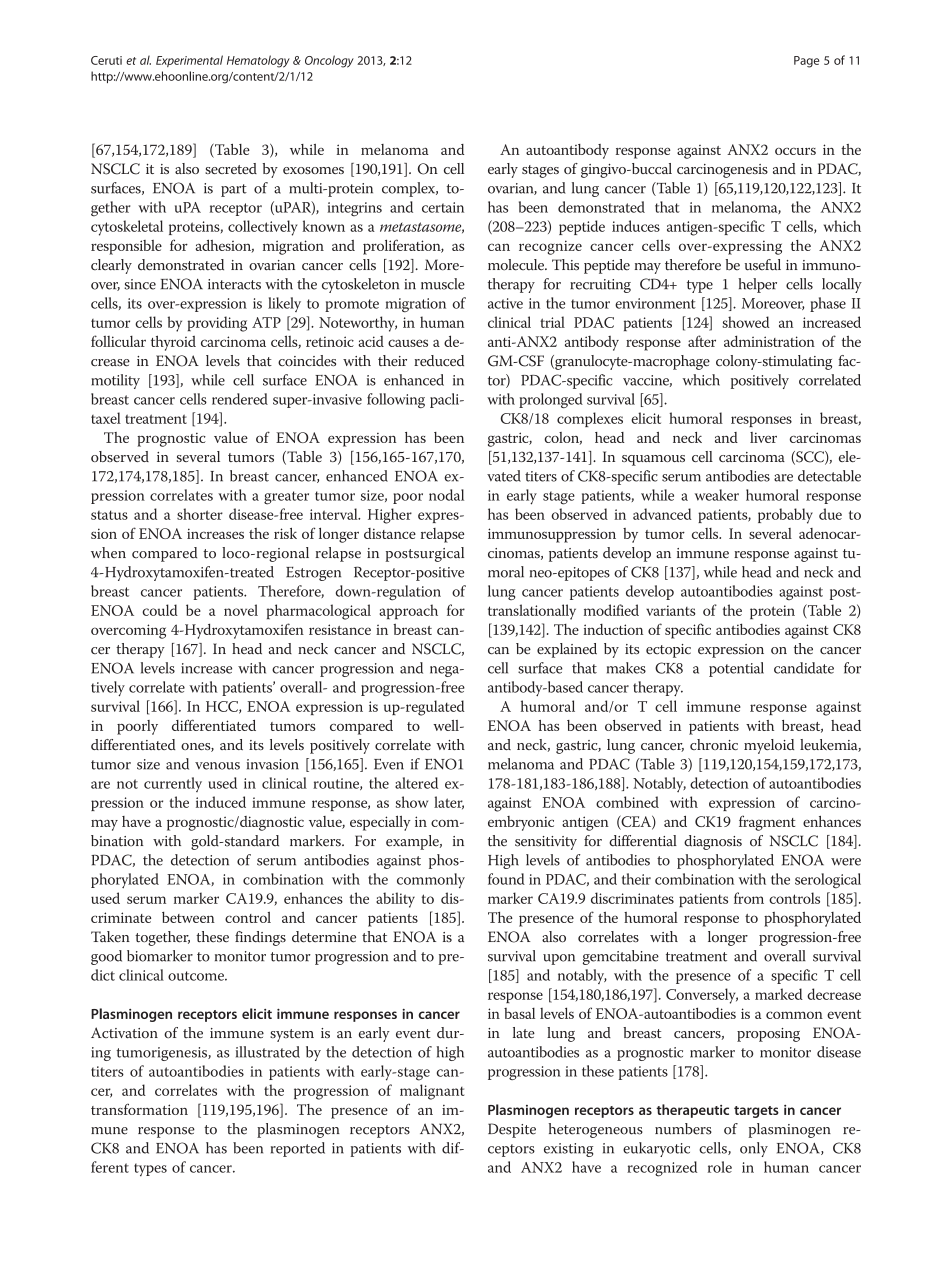 The height and width of the screenshot is (1270, 952). I want to click on transformation, so click(139, 1109).
